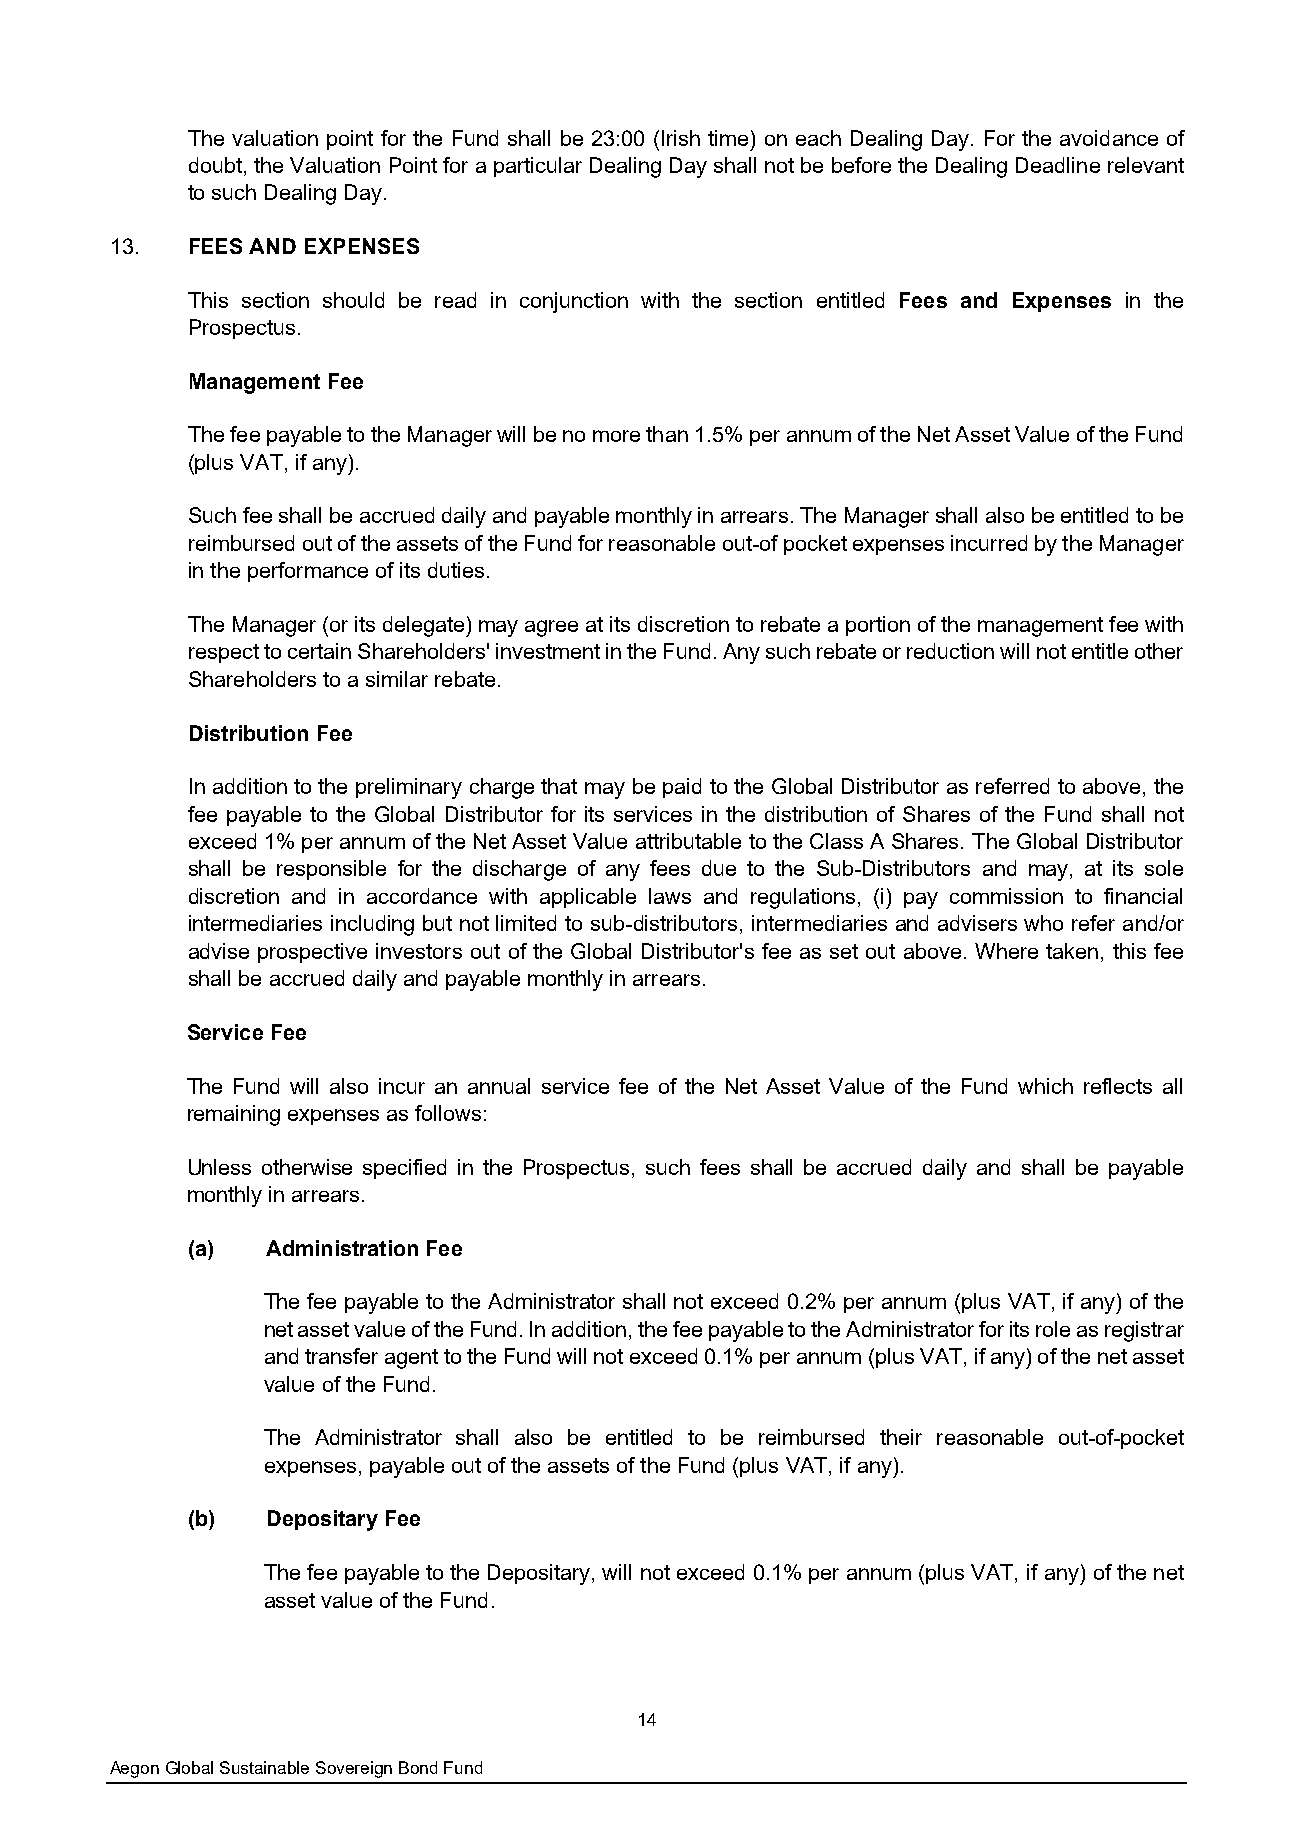  I want to click on Deadline, so click(1058, 165).
